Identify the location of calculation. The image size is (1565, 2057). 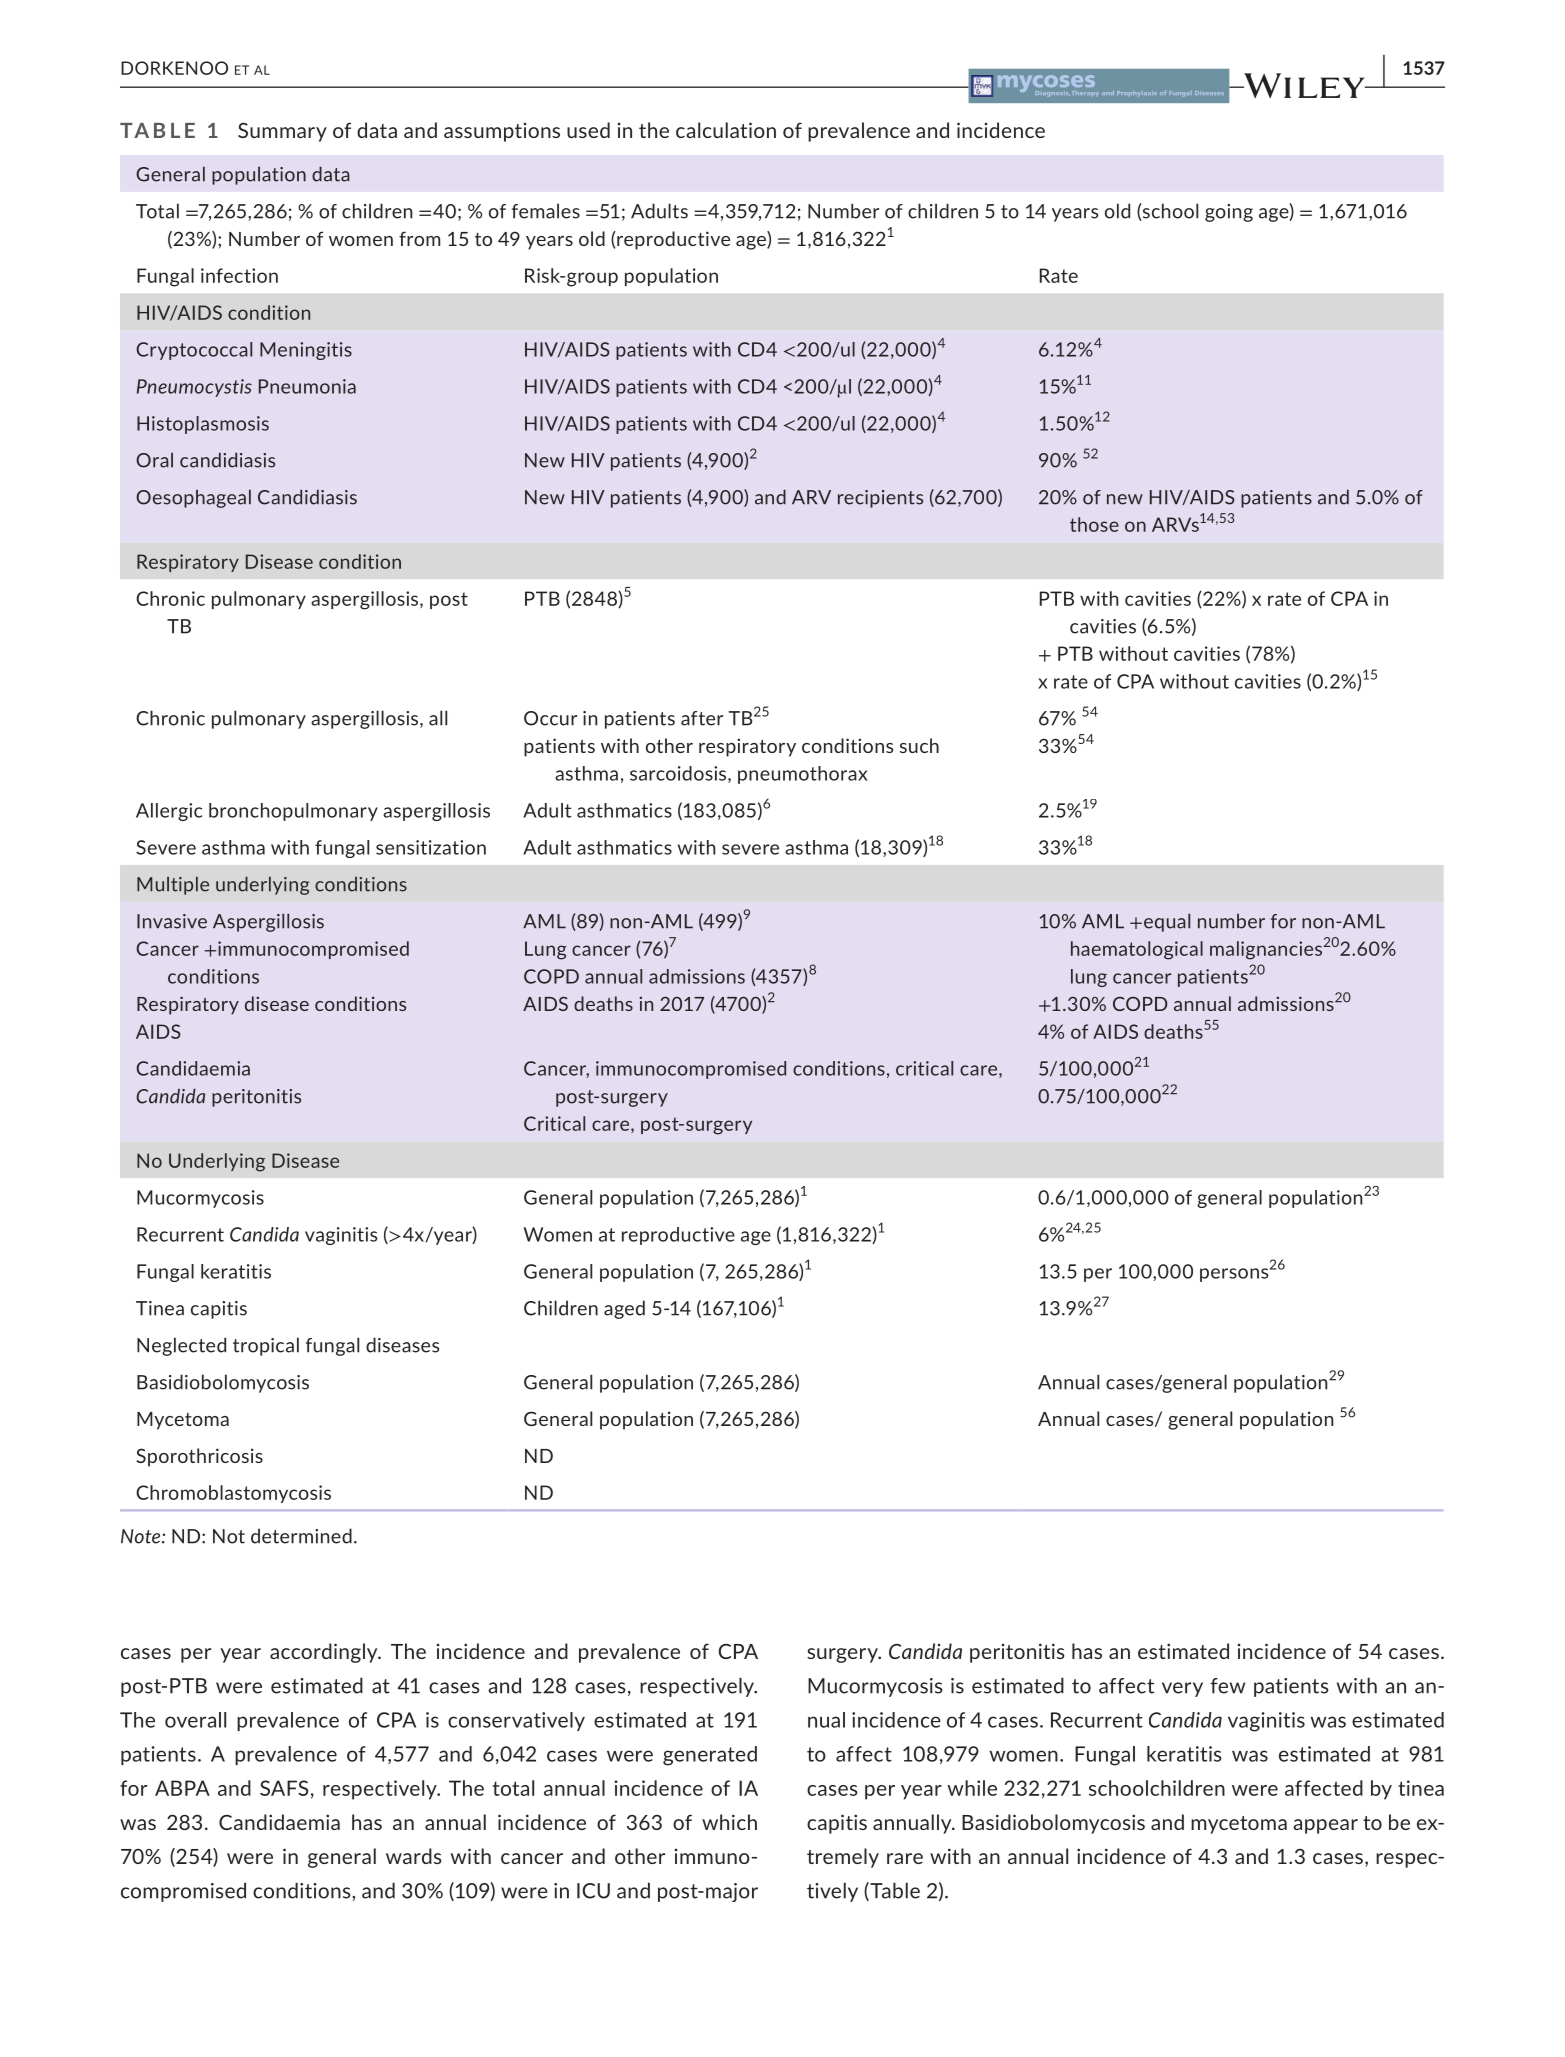
(726, 130).
